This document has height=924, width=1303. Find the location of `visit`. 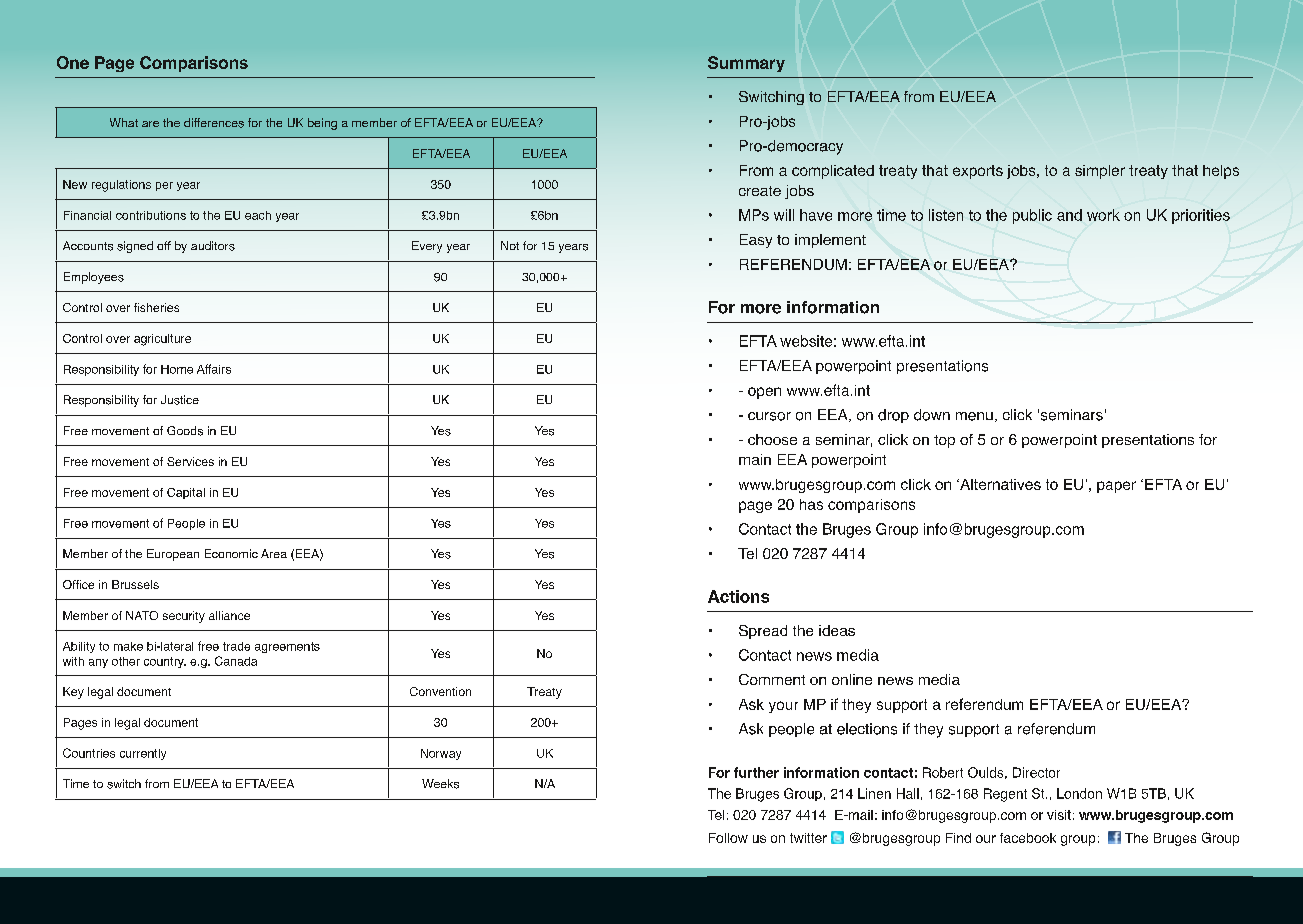

visit is located at coordinates (1059, 815).
